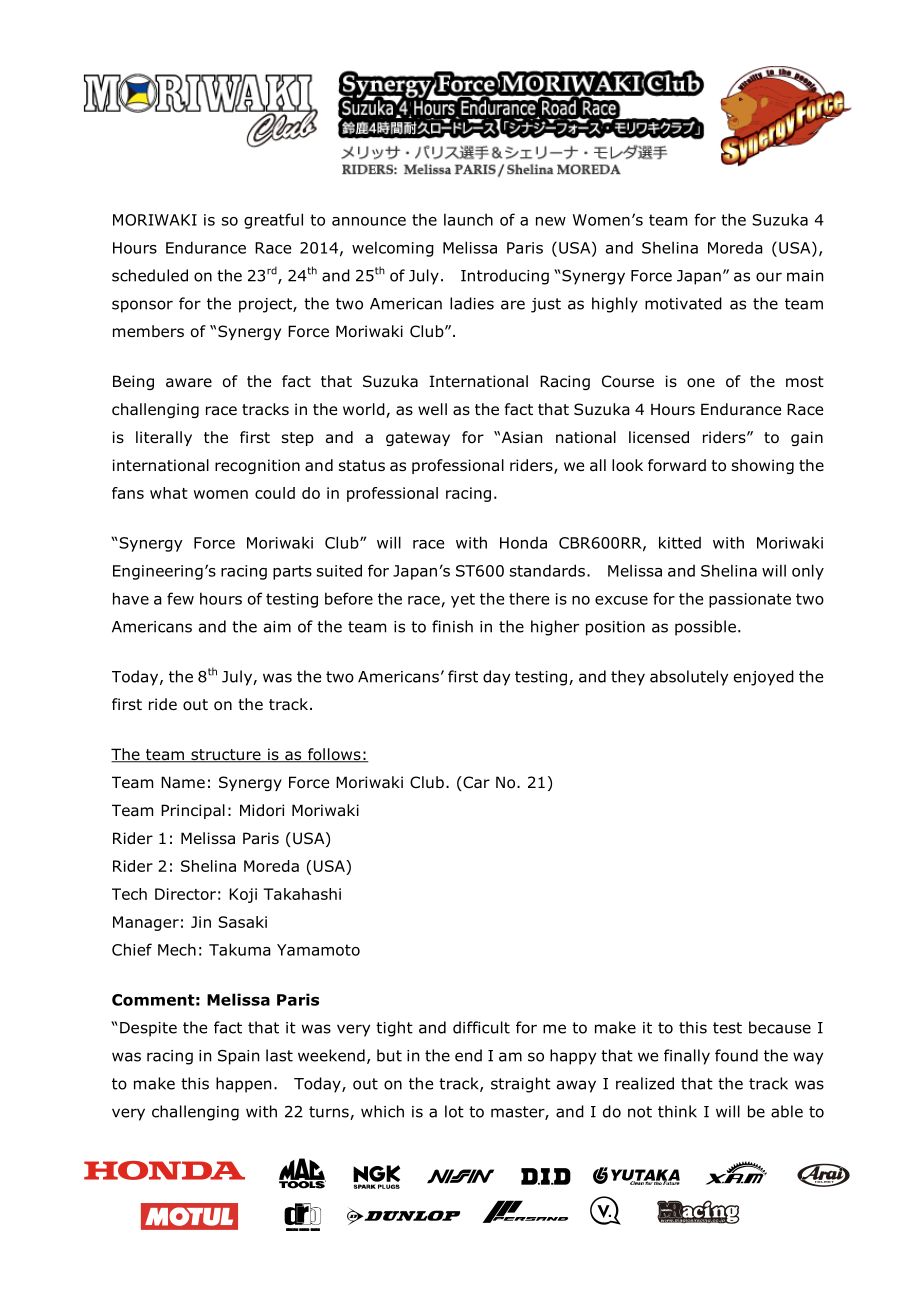 This screenshot has height=1308, width=924. Describe the element at coordinates (243, 1085) in the screenshot. I see `happen` at that location.
